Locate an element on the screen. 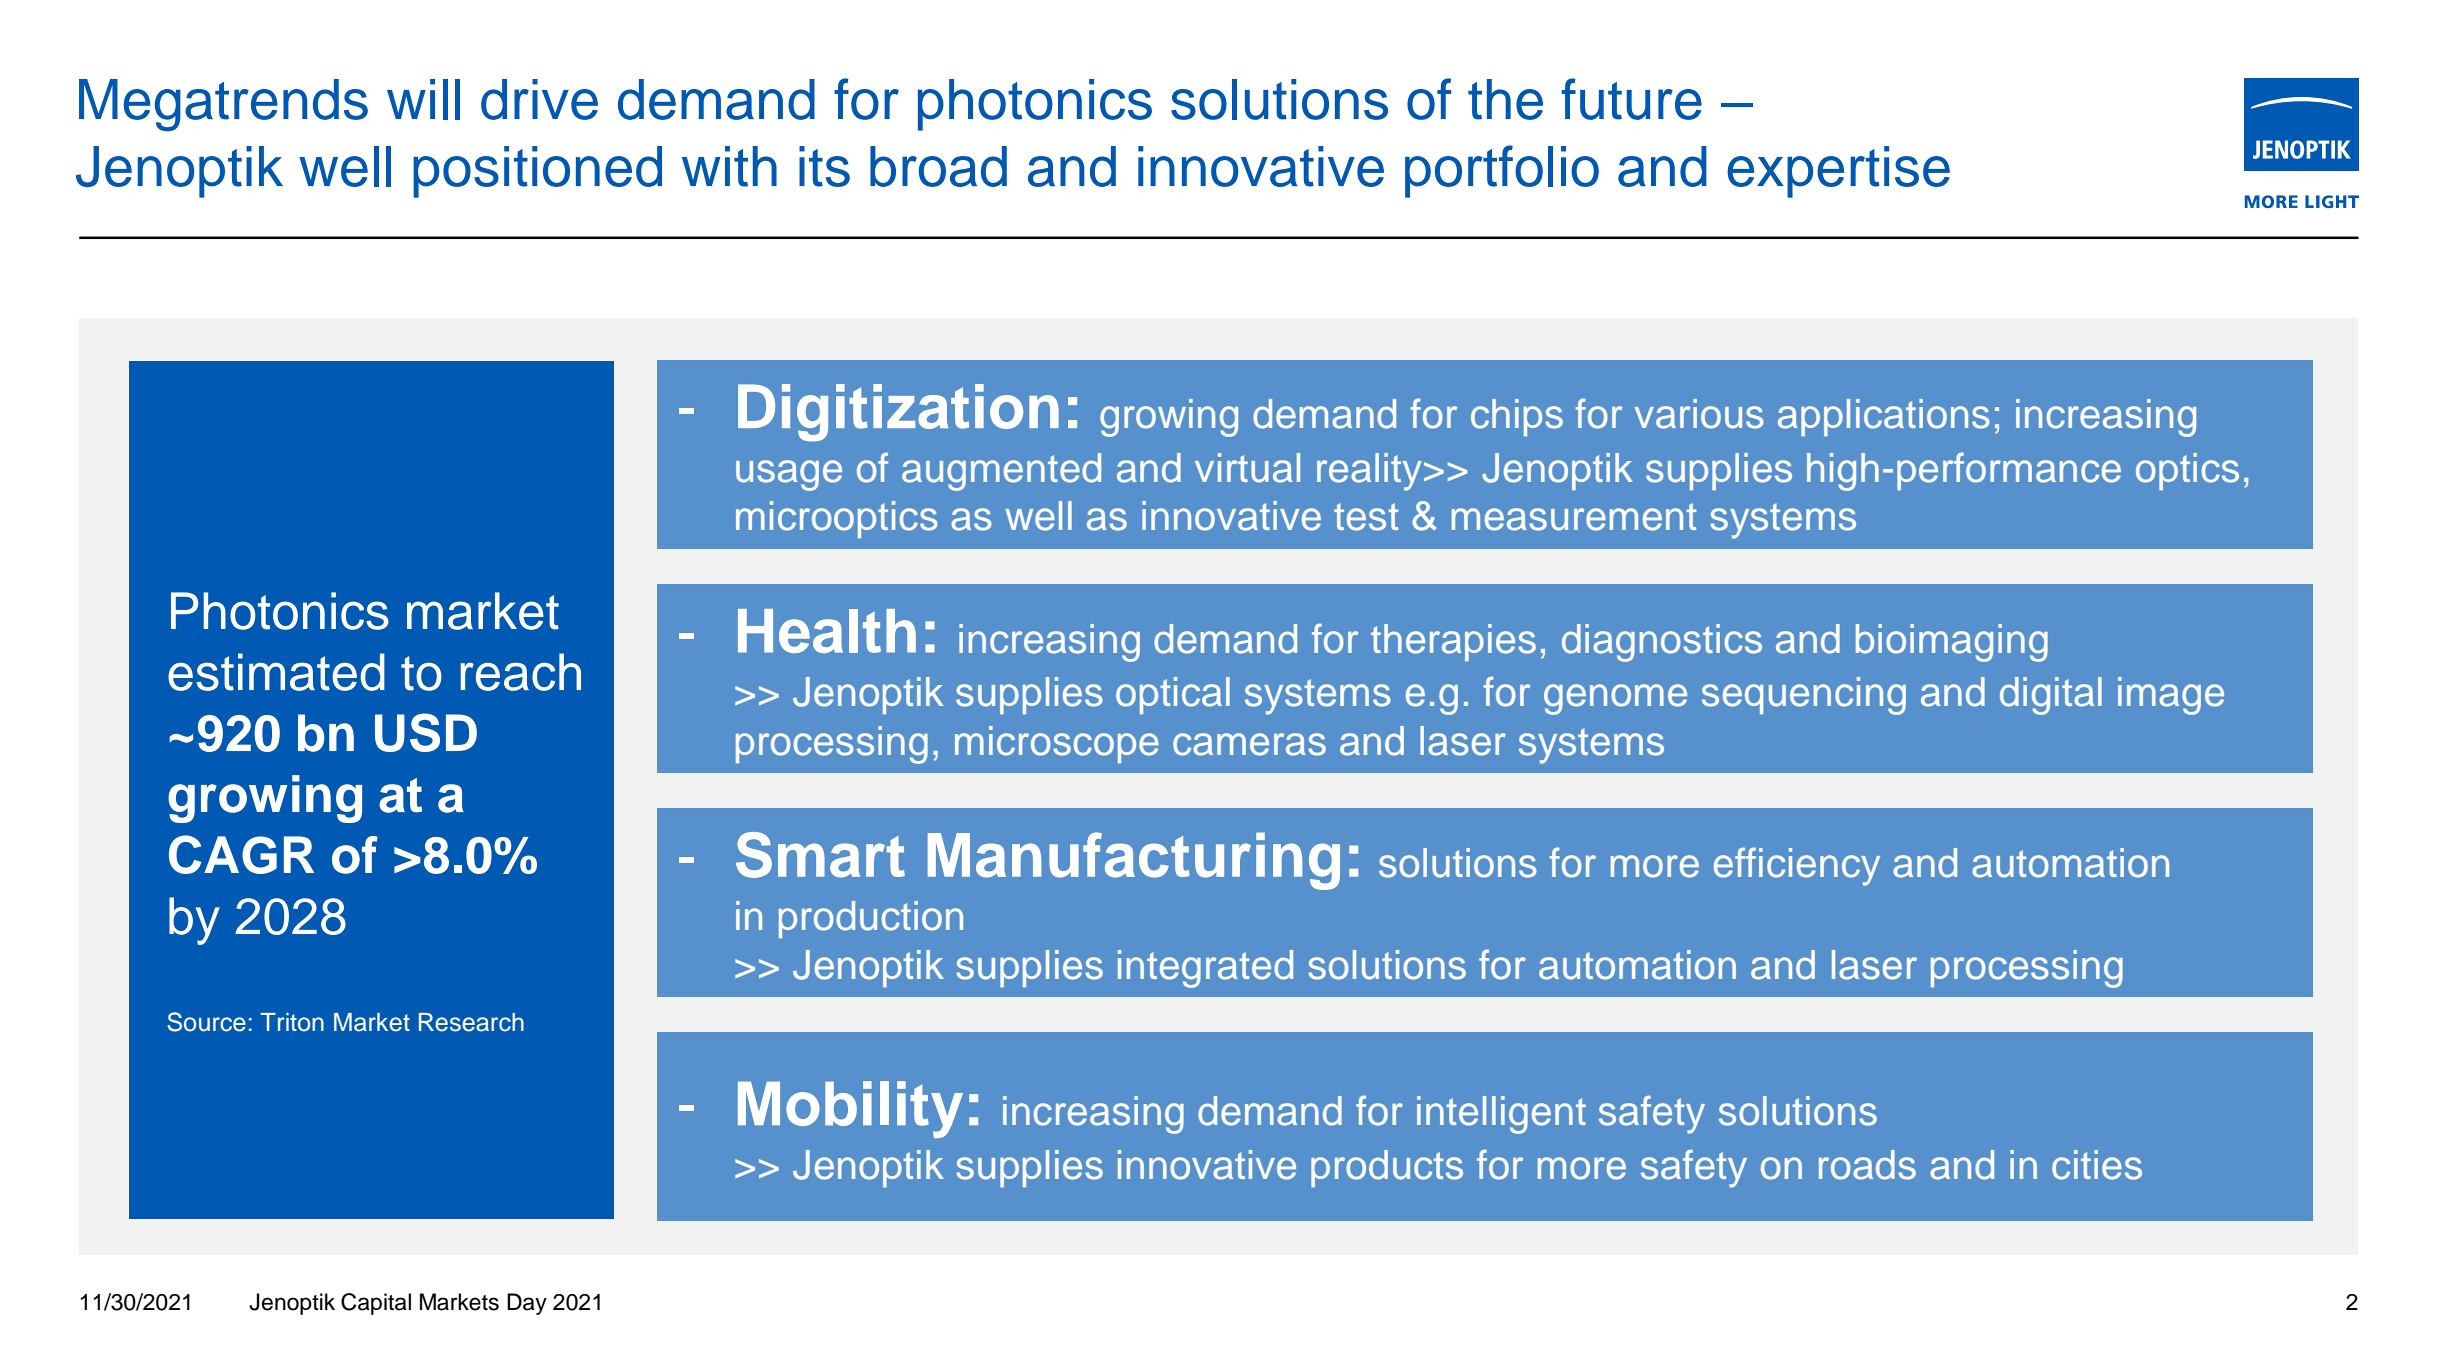 This screenshot has height=1372, width=2439. expertise is located at coordinates (1838, 172).
